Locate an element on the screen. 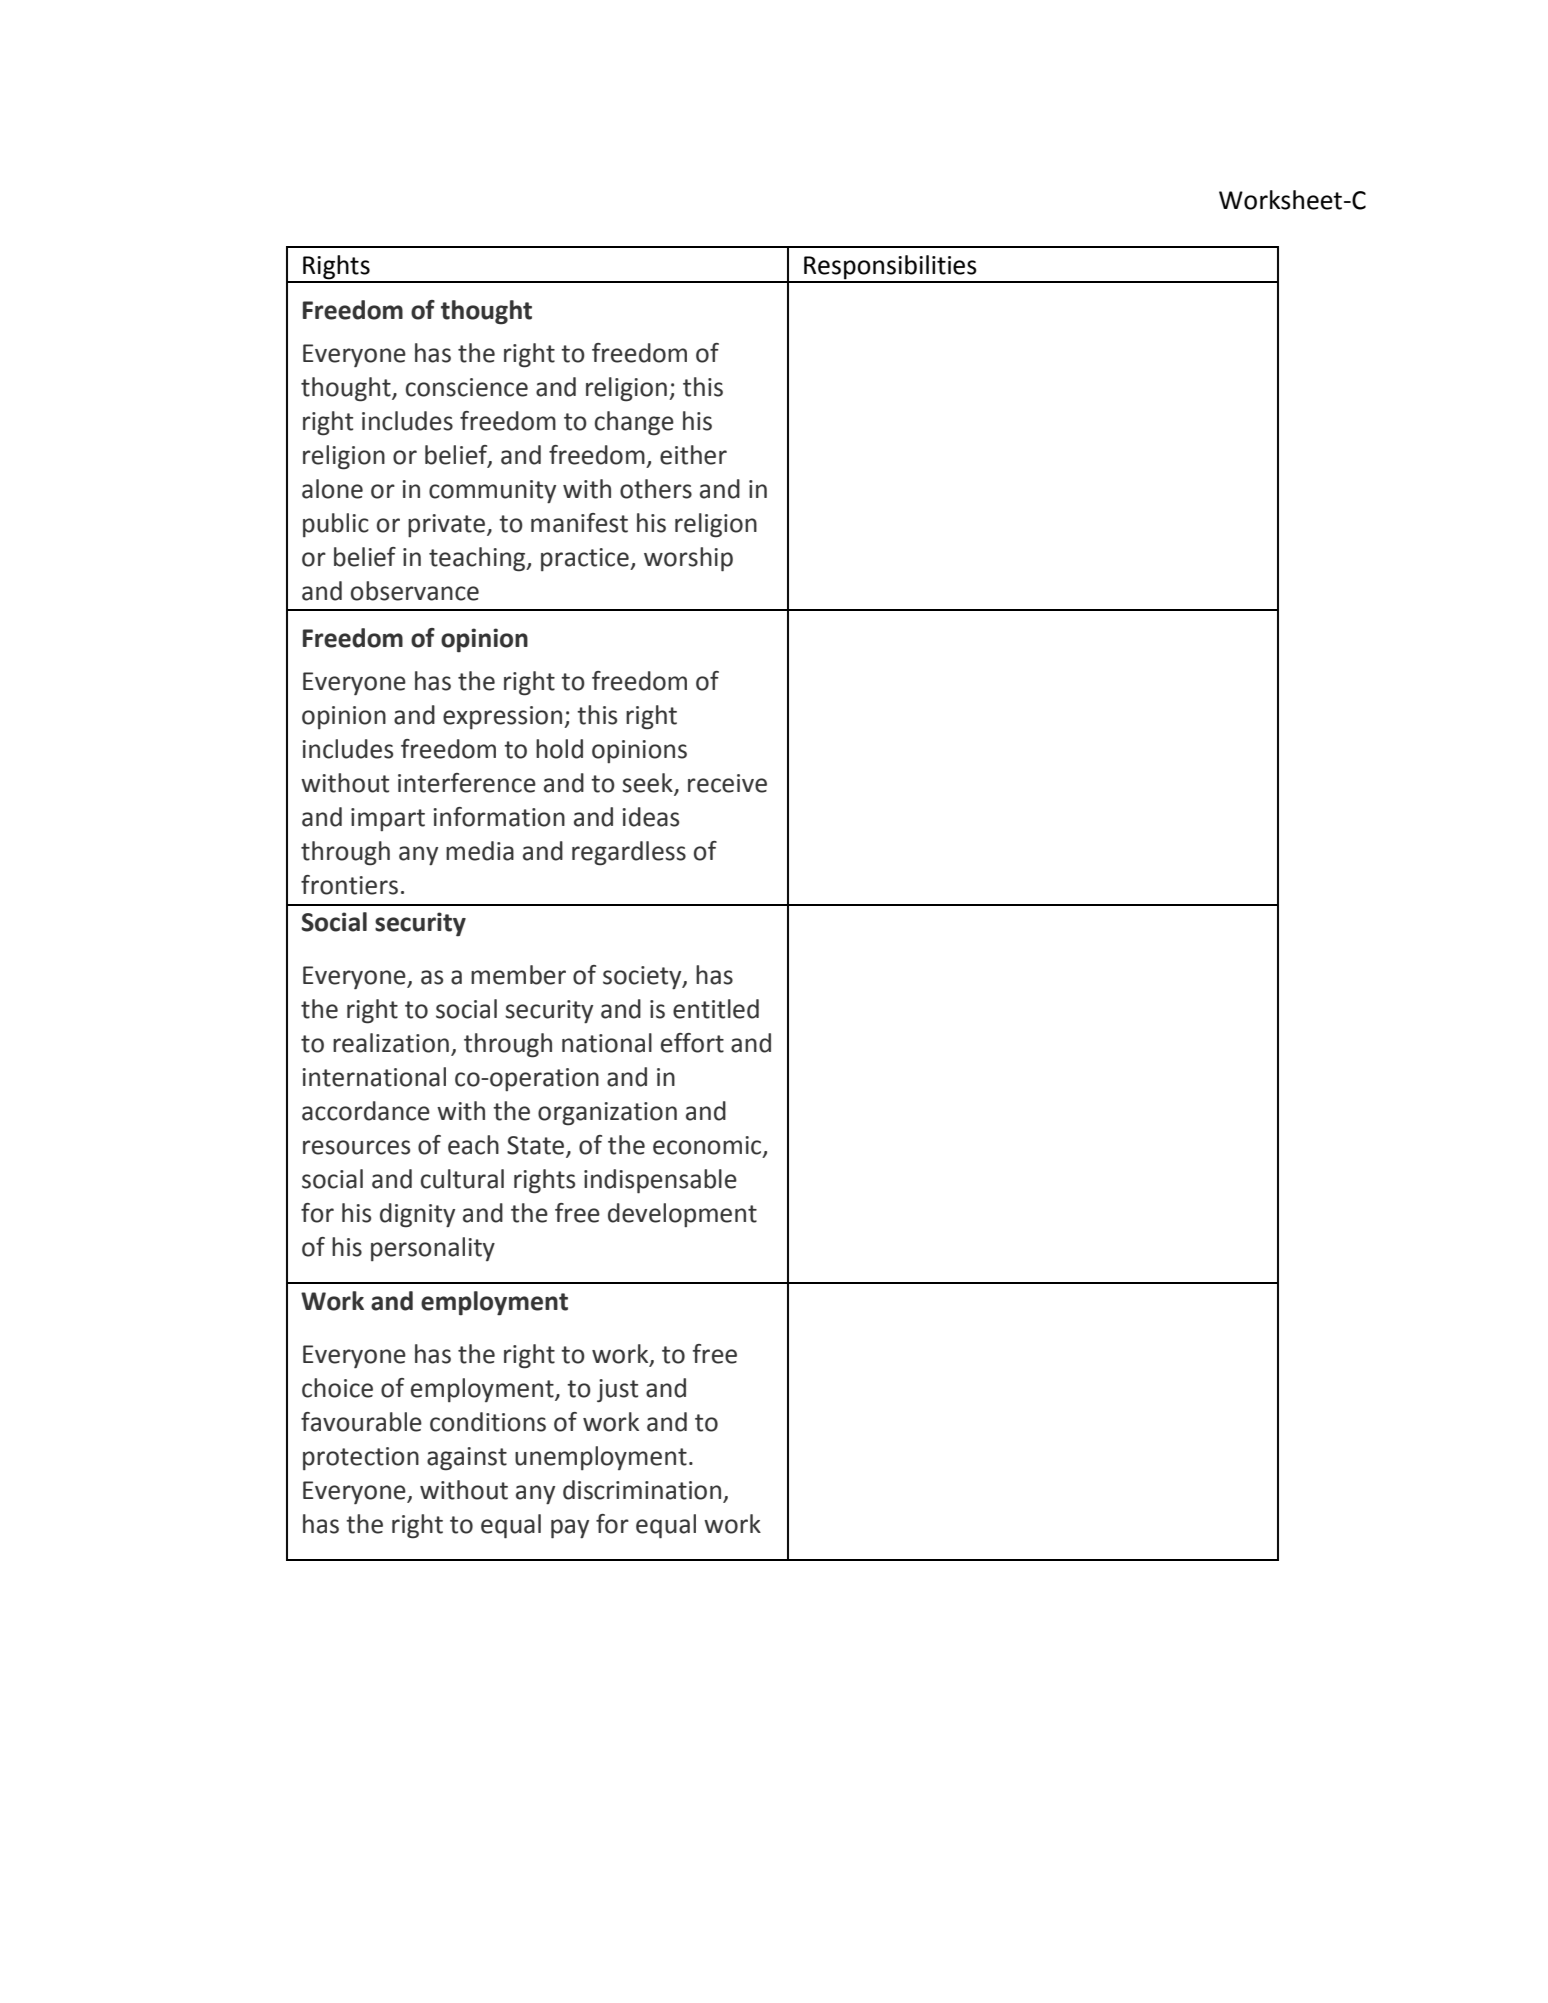  alone is located at coordinates (332, 489).
